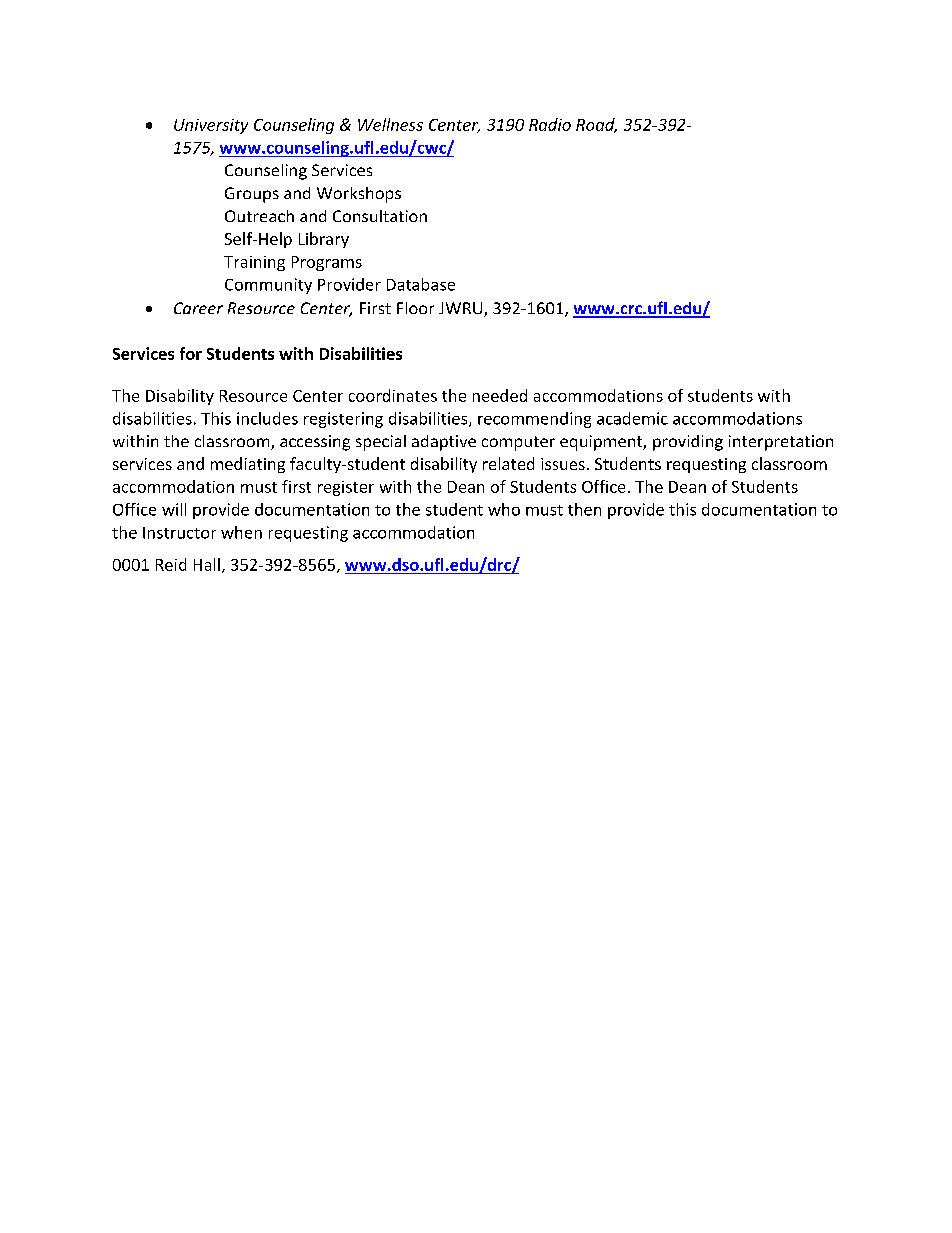  What do you see at coordinates (415, 308) in the screenshot?
I see `Floor` at bounding box center [415, 308].
